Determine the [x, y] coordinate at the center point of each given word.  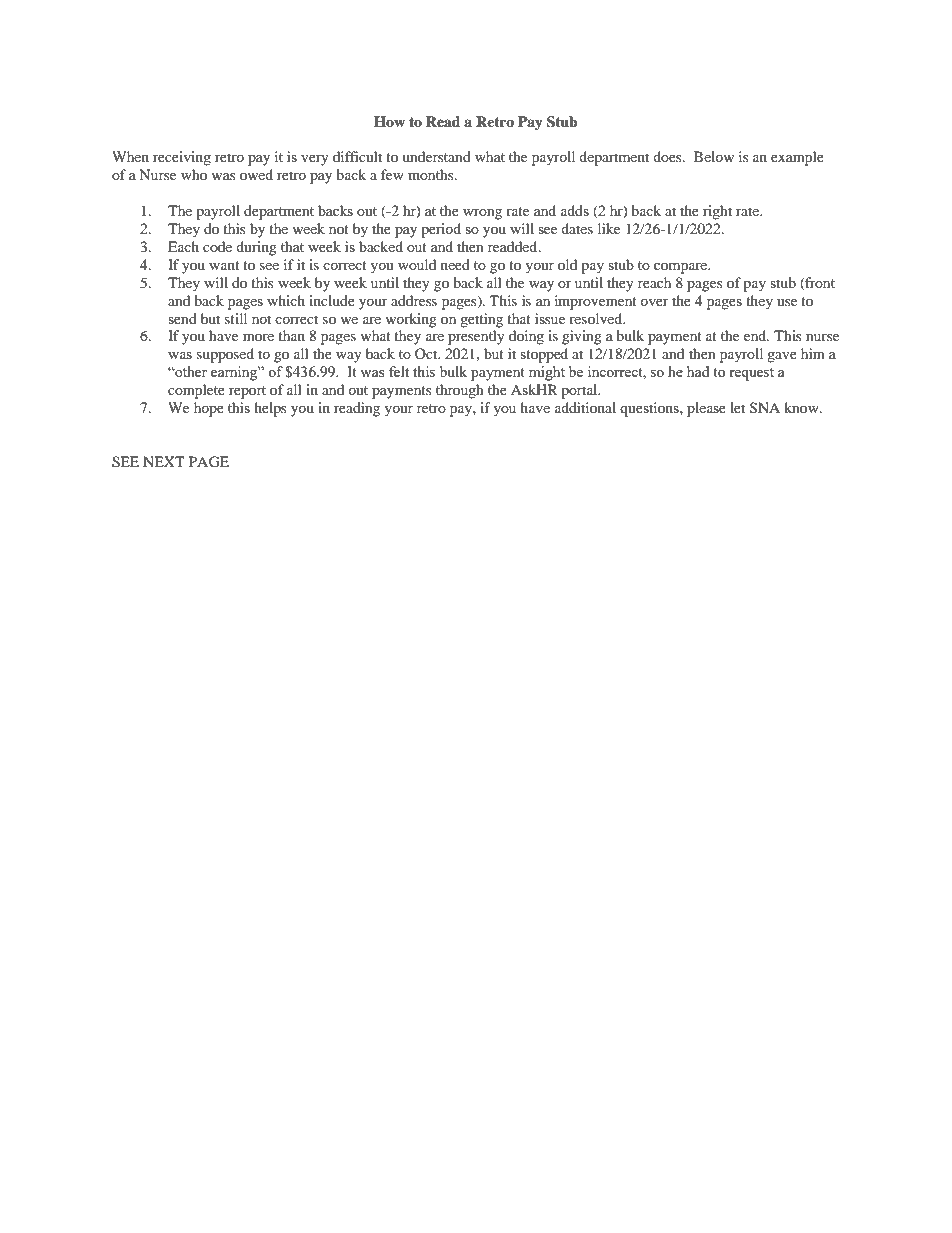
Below [714, 156]
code [217, 246]
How [389, 121]
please [706, 409]
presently [476, 337]
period [441, 230]
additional [585, 407]
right [717, 212]
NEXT [164, 461]
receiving [182, 158]
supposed [225, 355]
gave [782, 357]
